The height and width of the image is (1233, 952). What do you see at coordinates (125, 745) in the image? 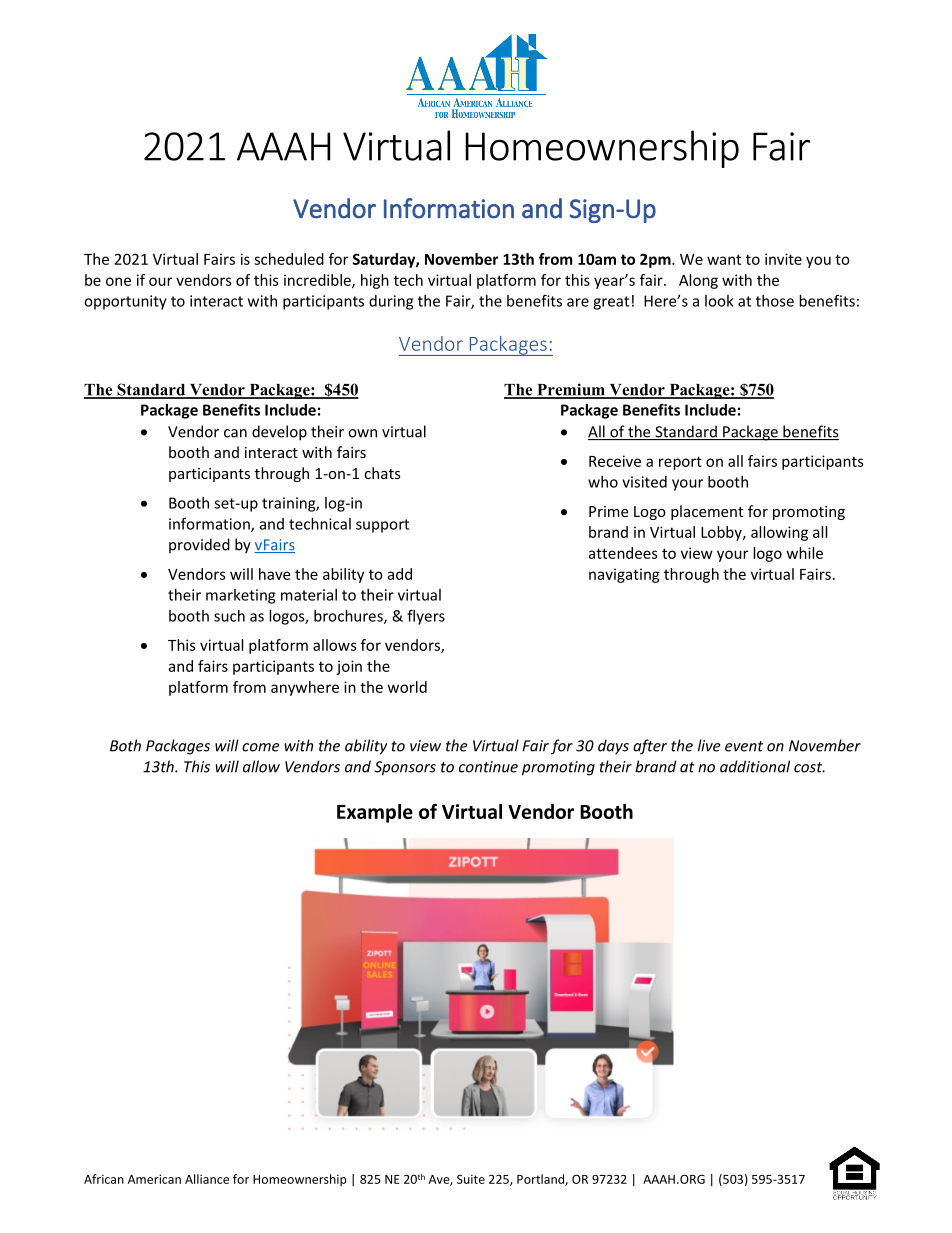
I see `Both` at bounding box center [125, 745].
